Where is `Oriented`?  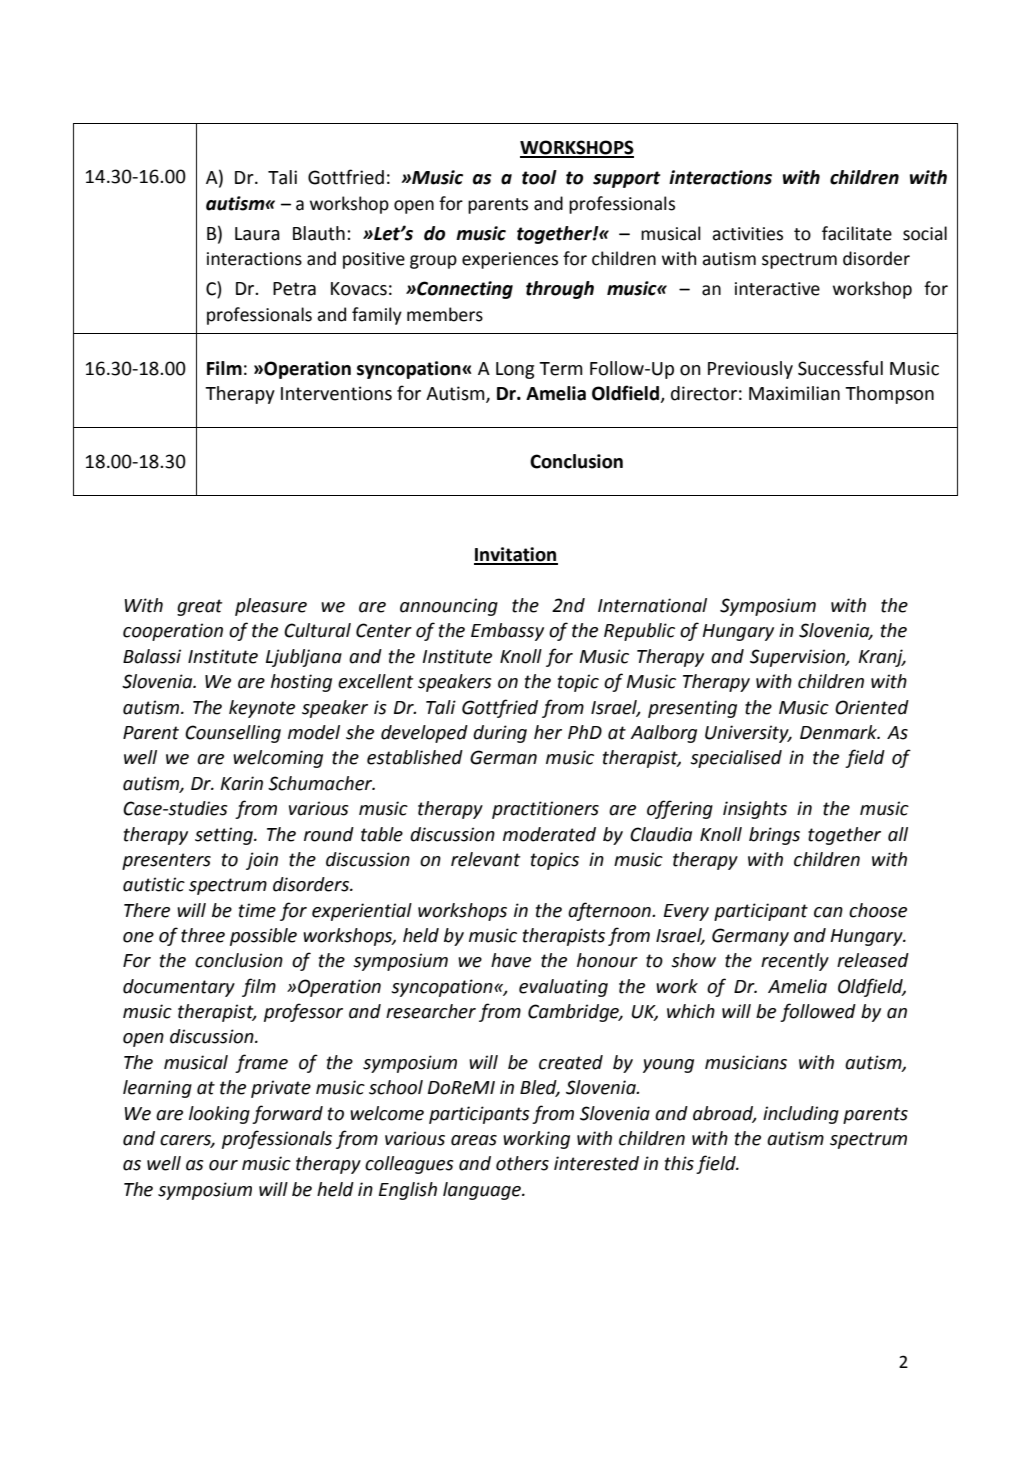 Oriented is located at coordinates (872, 707).
